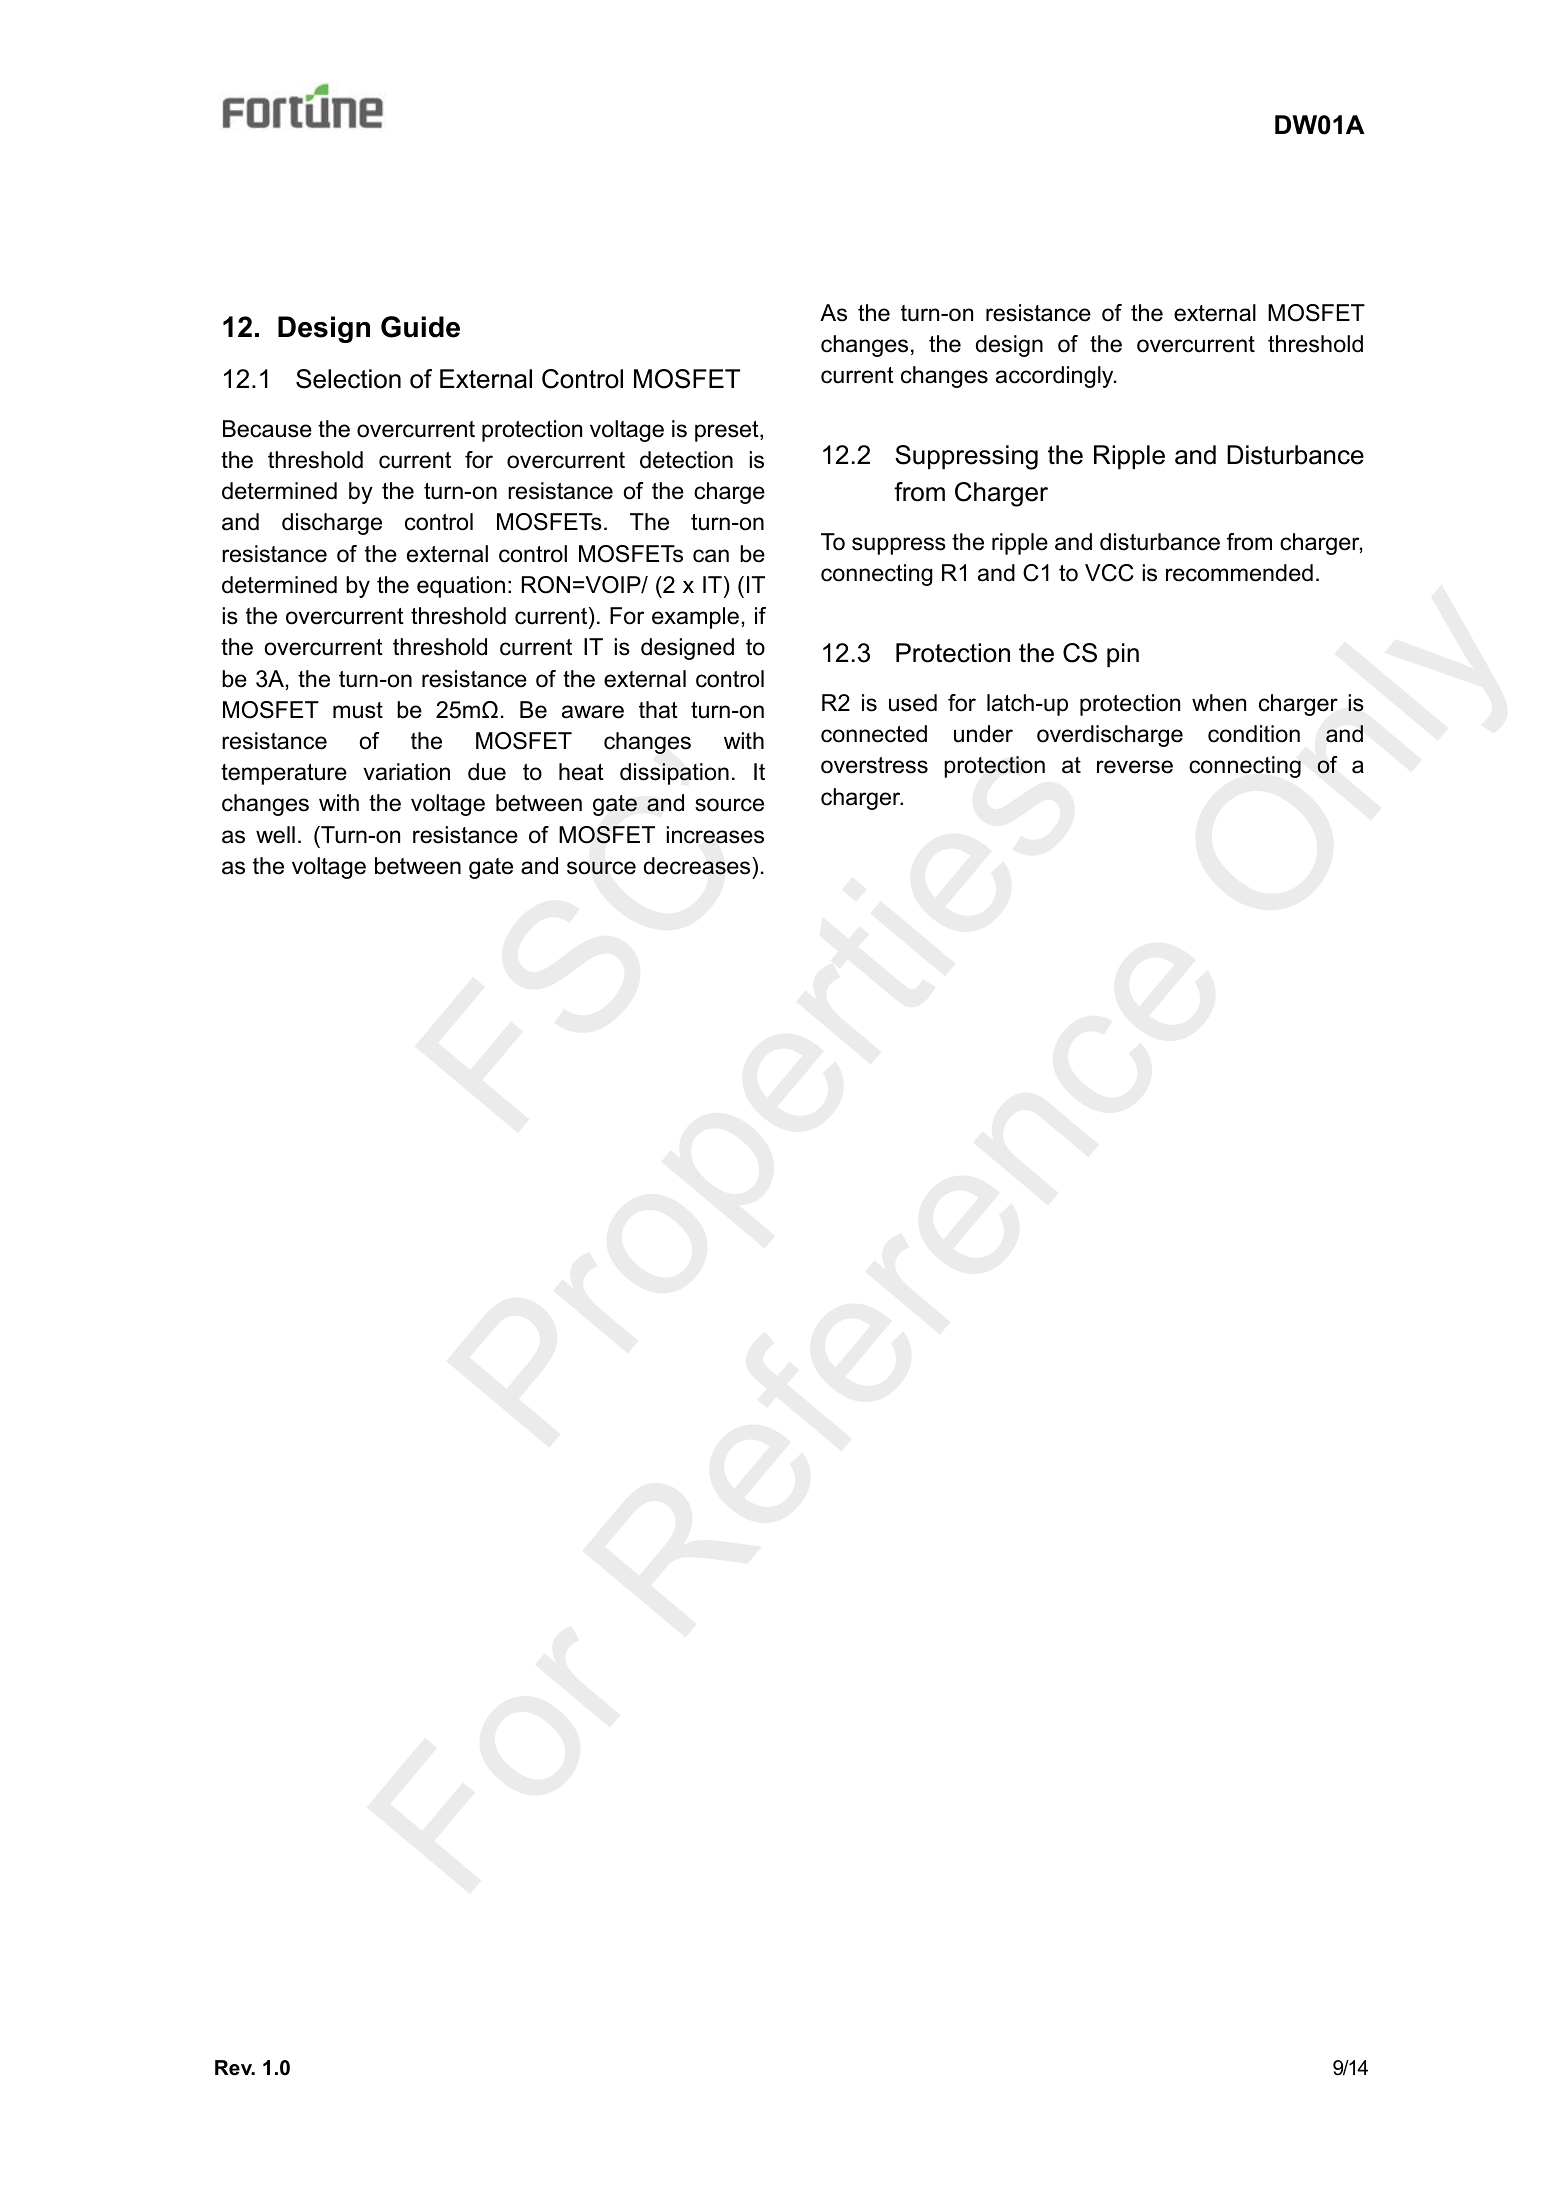  Describe the element at coordinates (1109, 573) in the document. I see `VCC` at that location.
